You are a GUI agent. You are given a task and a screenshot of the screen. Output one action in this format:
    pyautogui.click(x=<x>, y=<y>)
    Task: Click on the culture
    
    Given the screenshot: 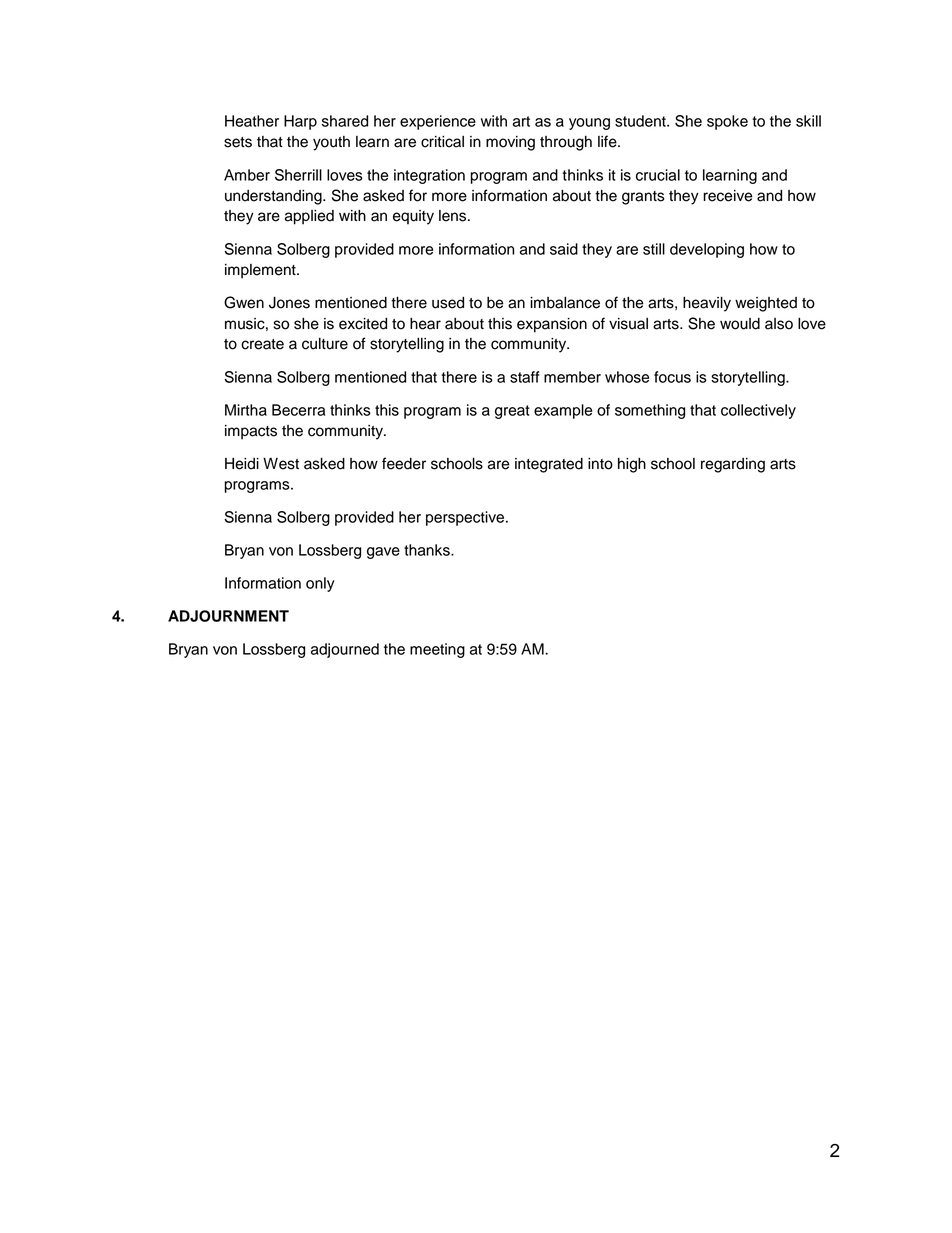 What is the action you would take?
    pyautogui.click(x=325, y=344)
